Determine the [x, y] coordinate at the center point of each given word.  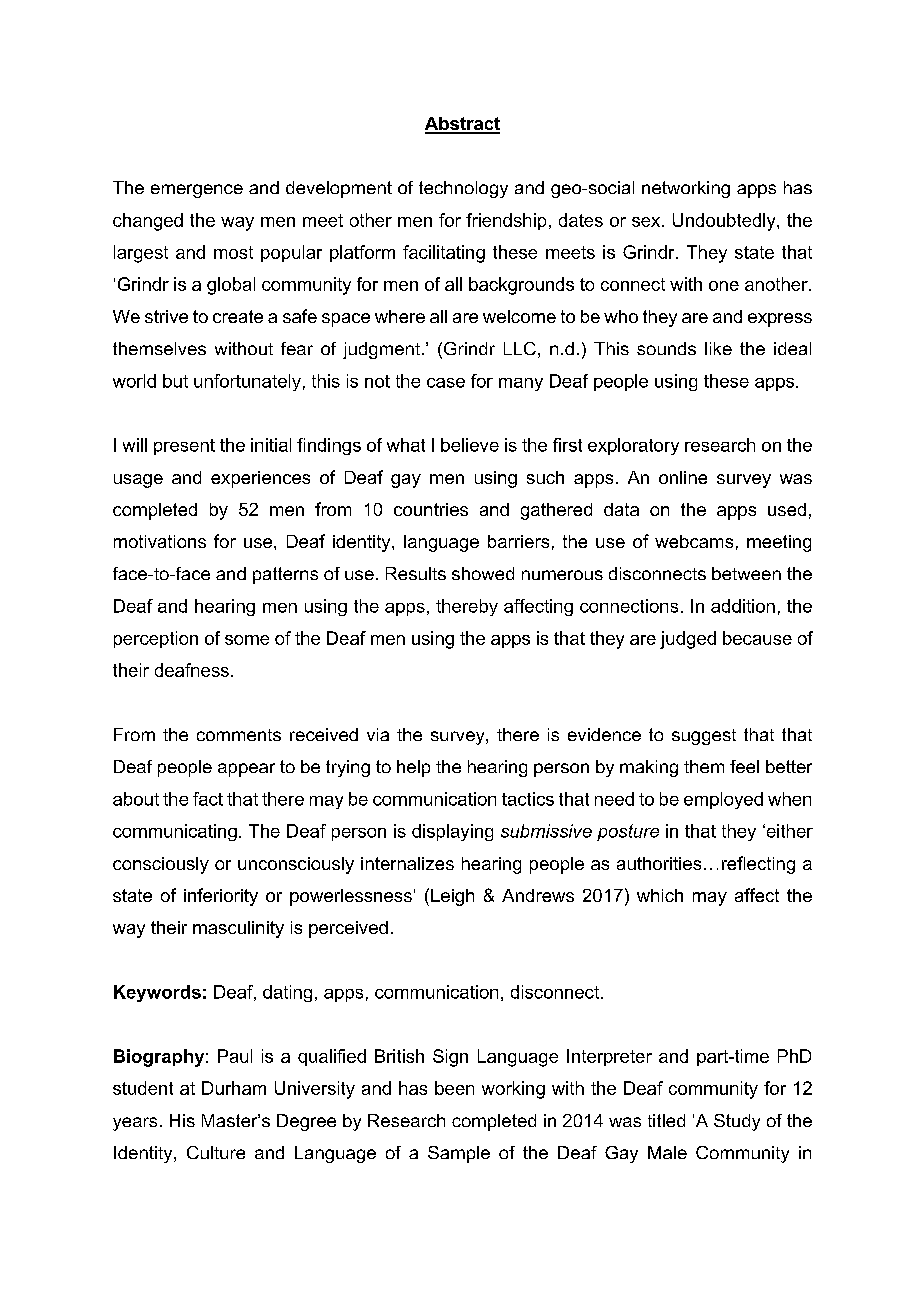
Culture [216, 1152]
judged [688, 640]
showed [483, 573]
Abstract [462, 125]
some [247, 640]
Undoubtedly [725, 222]
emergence [197, 191]
